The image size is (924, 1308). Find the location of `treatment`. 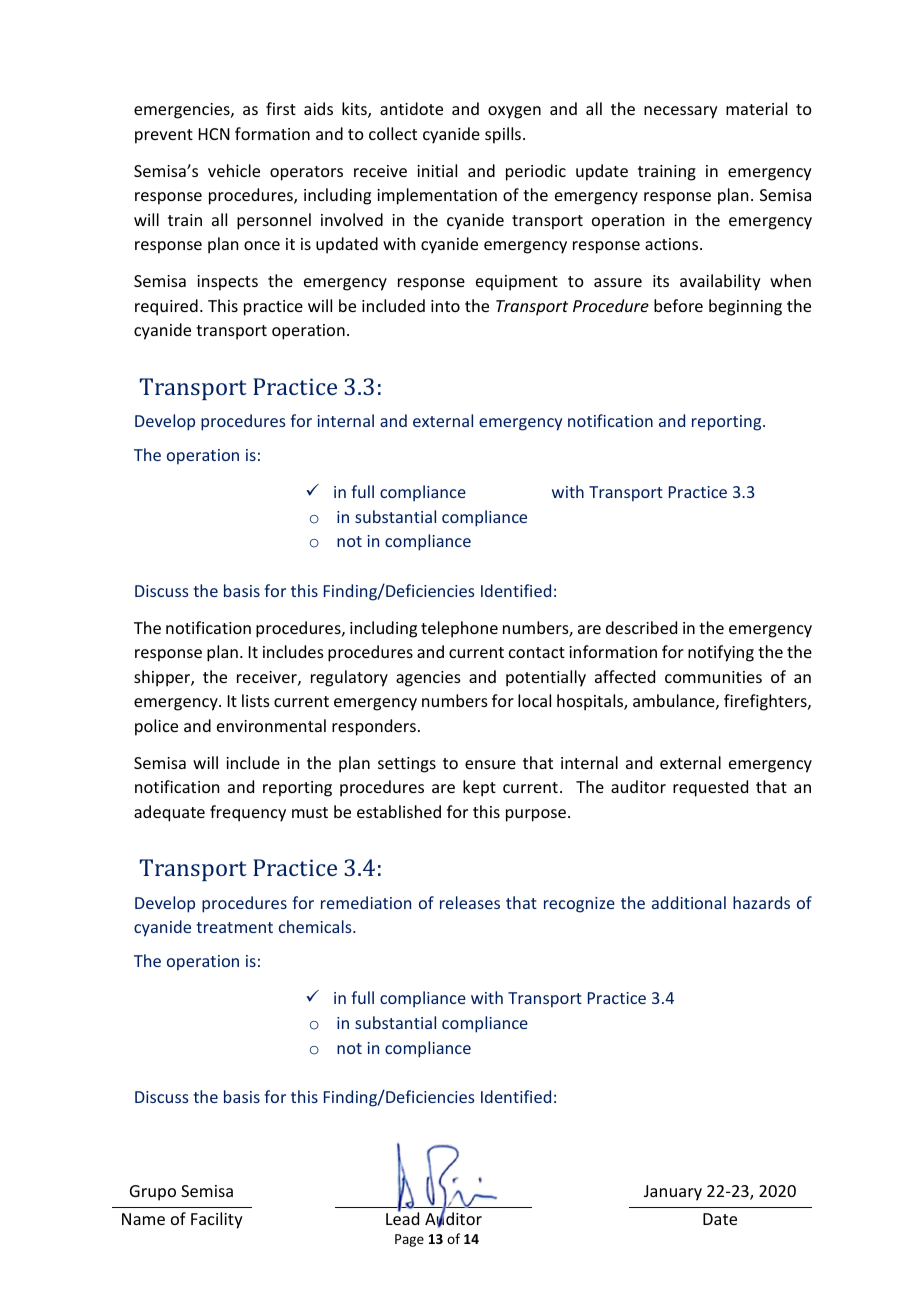

treatment is located at coordinates (234, 927).
